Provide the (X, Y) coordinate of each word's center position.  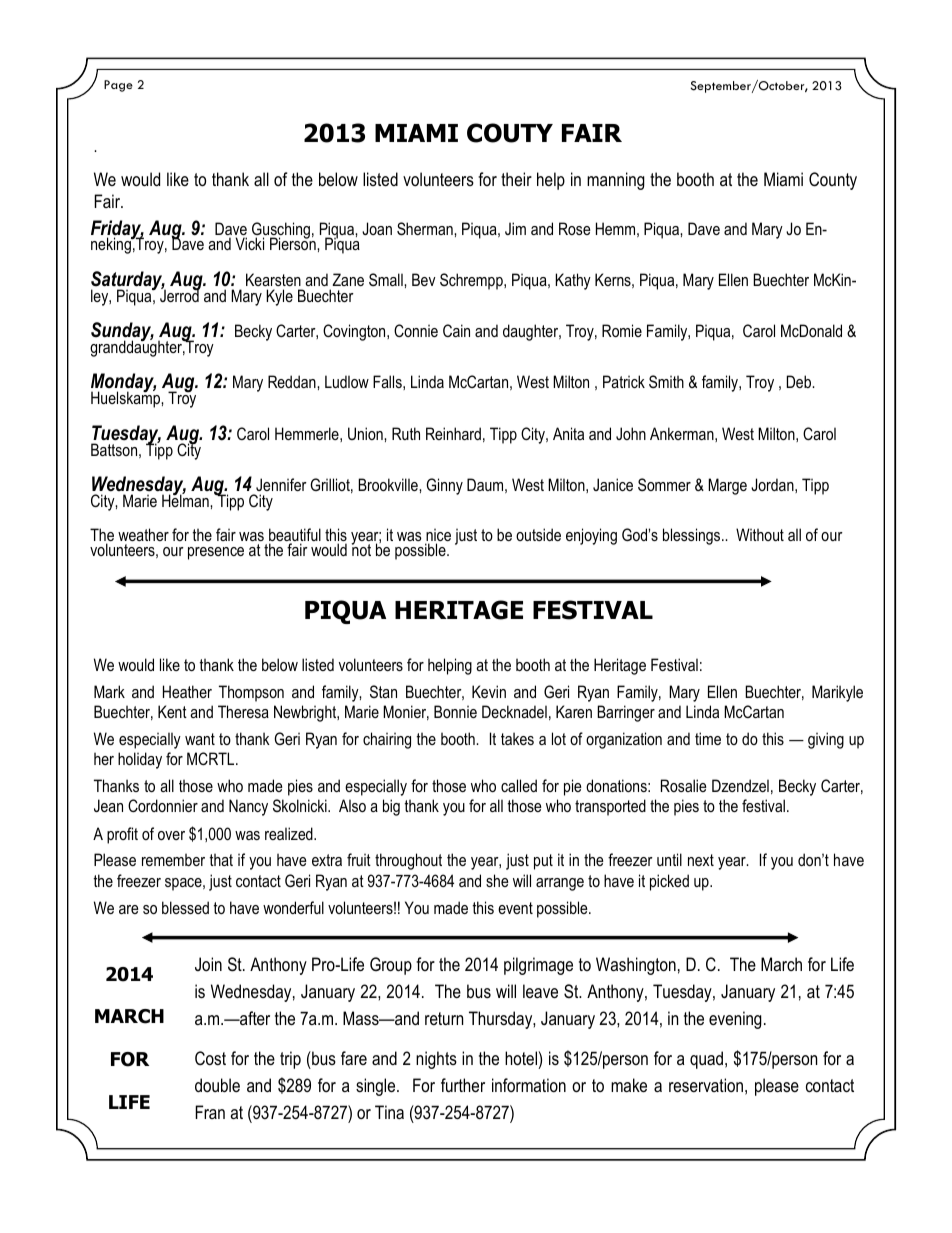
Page (118, 86)
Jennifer (281, 484)
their (516, 179)
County (833, 181)
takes (517, 738)
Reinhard (453, 433)
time (708, 738)
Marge (727, 486)
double (217, 1085)
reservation (706, 1085)
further (463, 1085)
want (200, 739)
